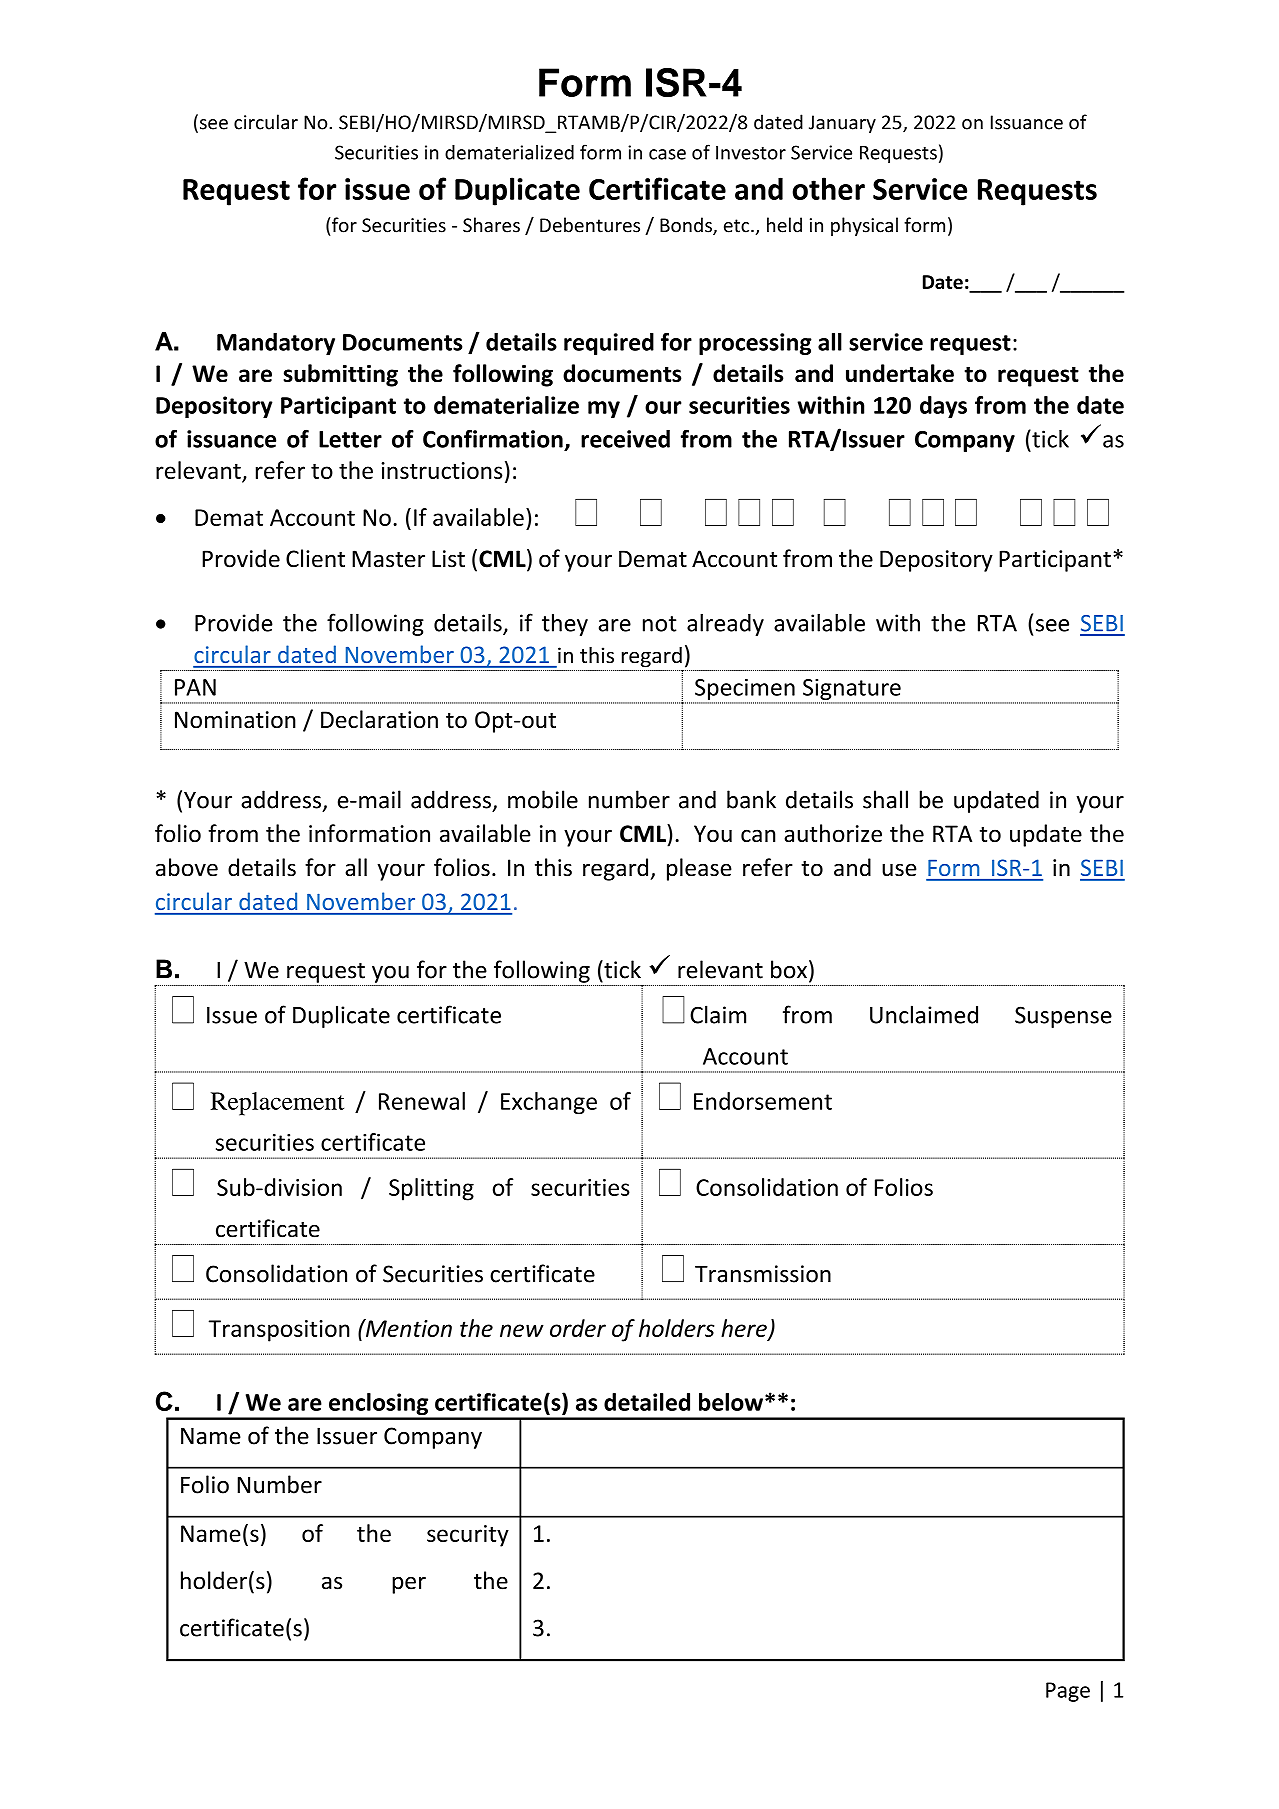 This screenshot has width=1279, height=1809. I want to click on Page, so click(1068, 1692).
